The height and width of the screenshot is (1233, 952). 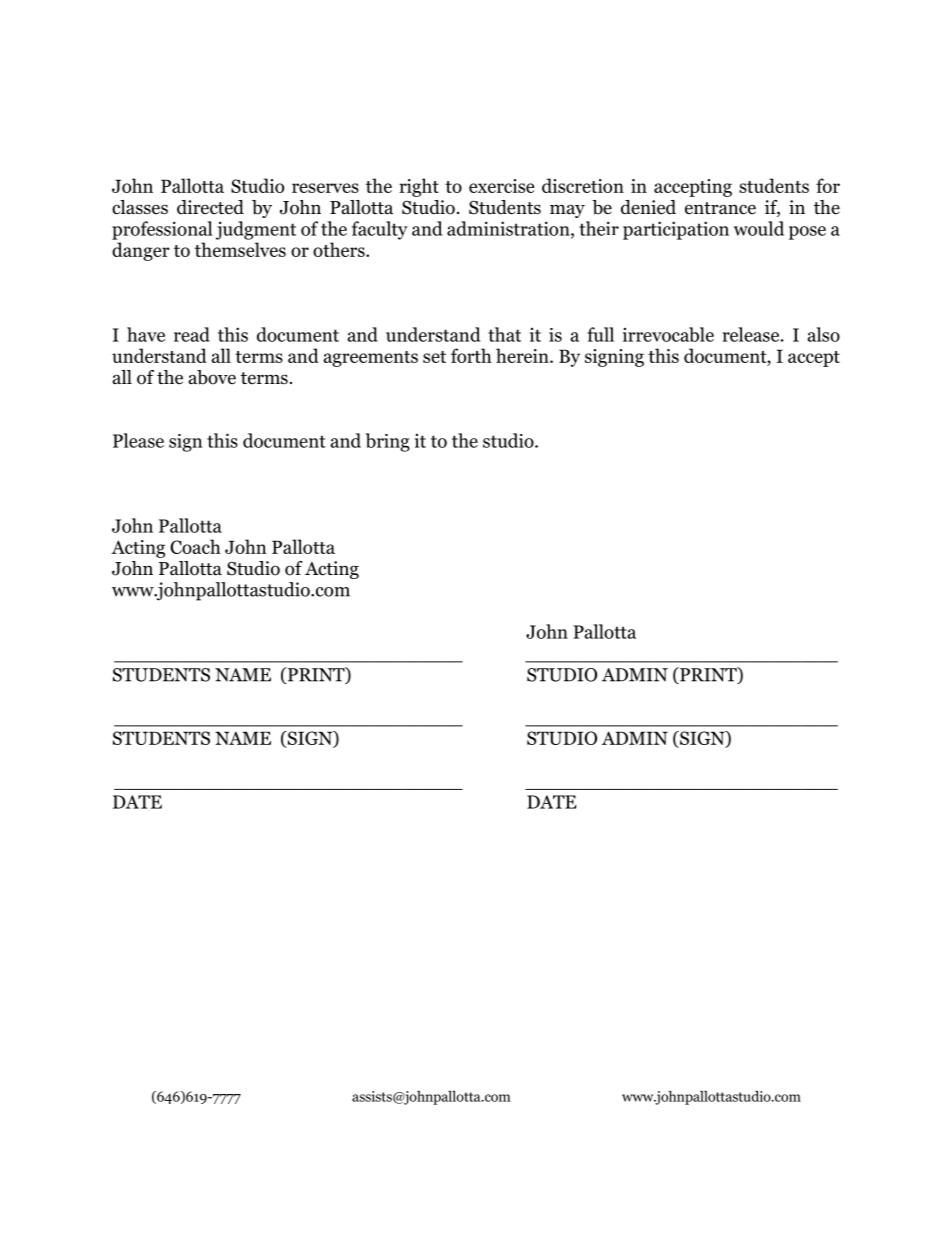 I want to click on release, so click(x=751, y=334).
